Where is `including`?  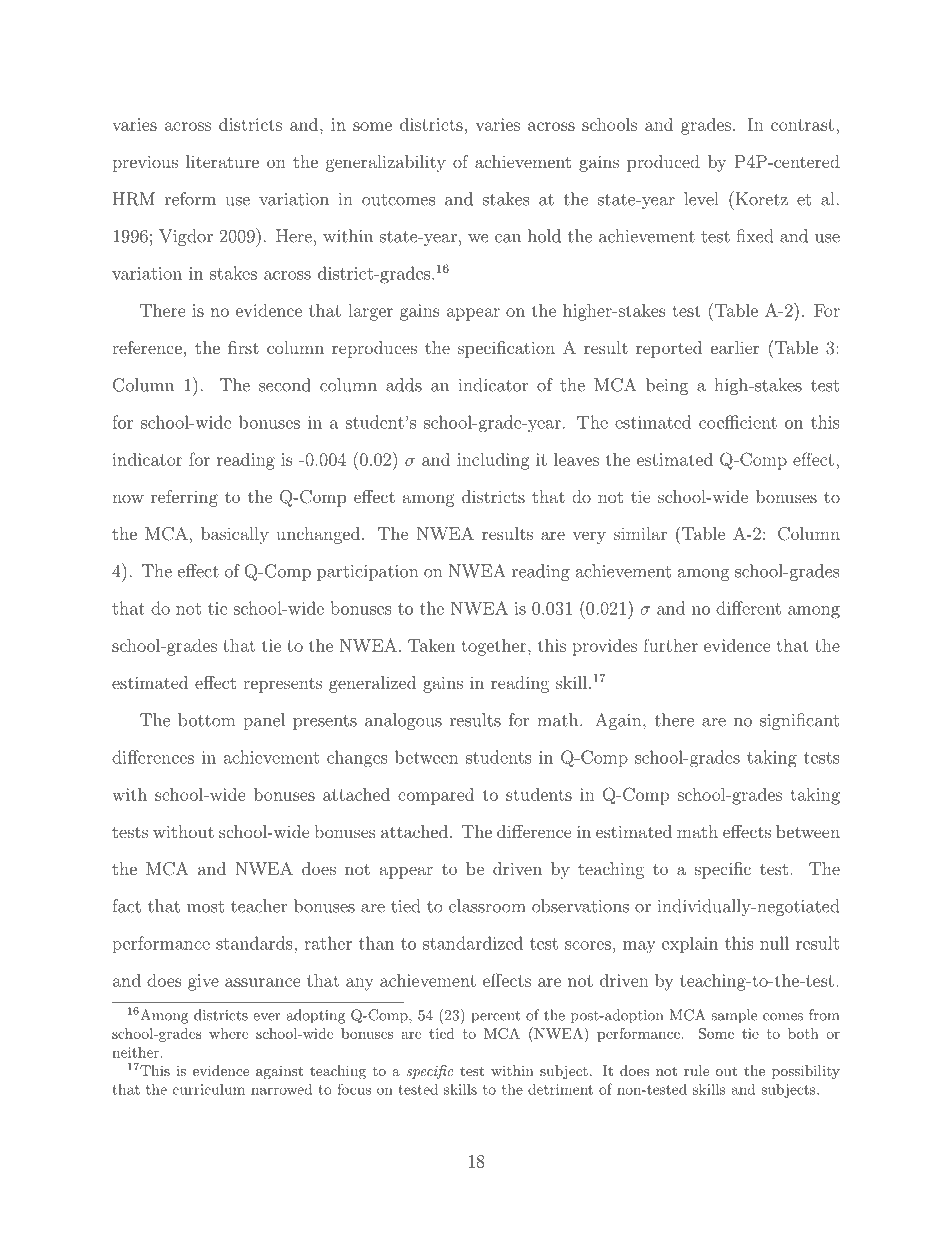 including is located at coordinates (493, 461).
